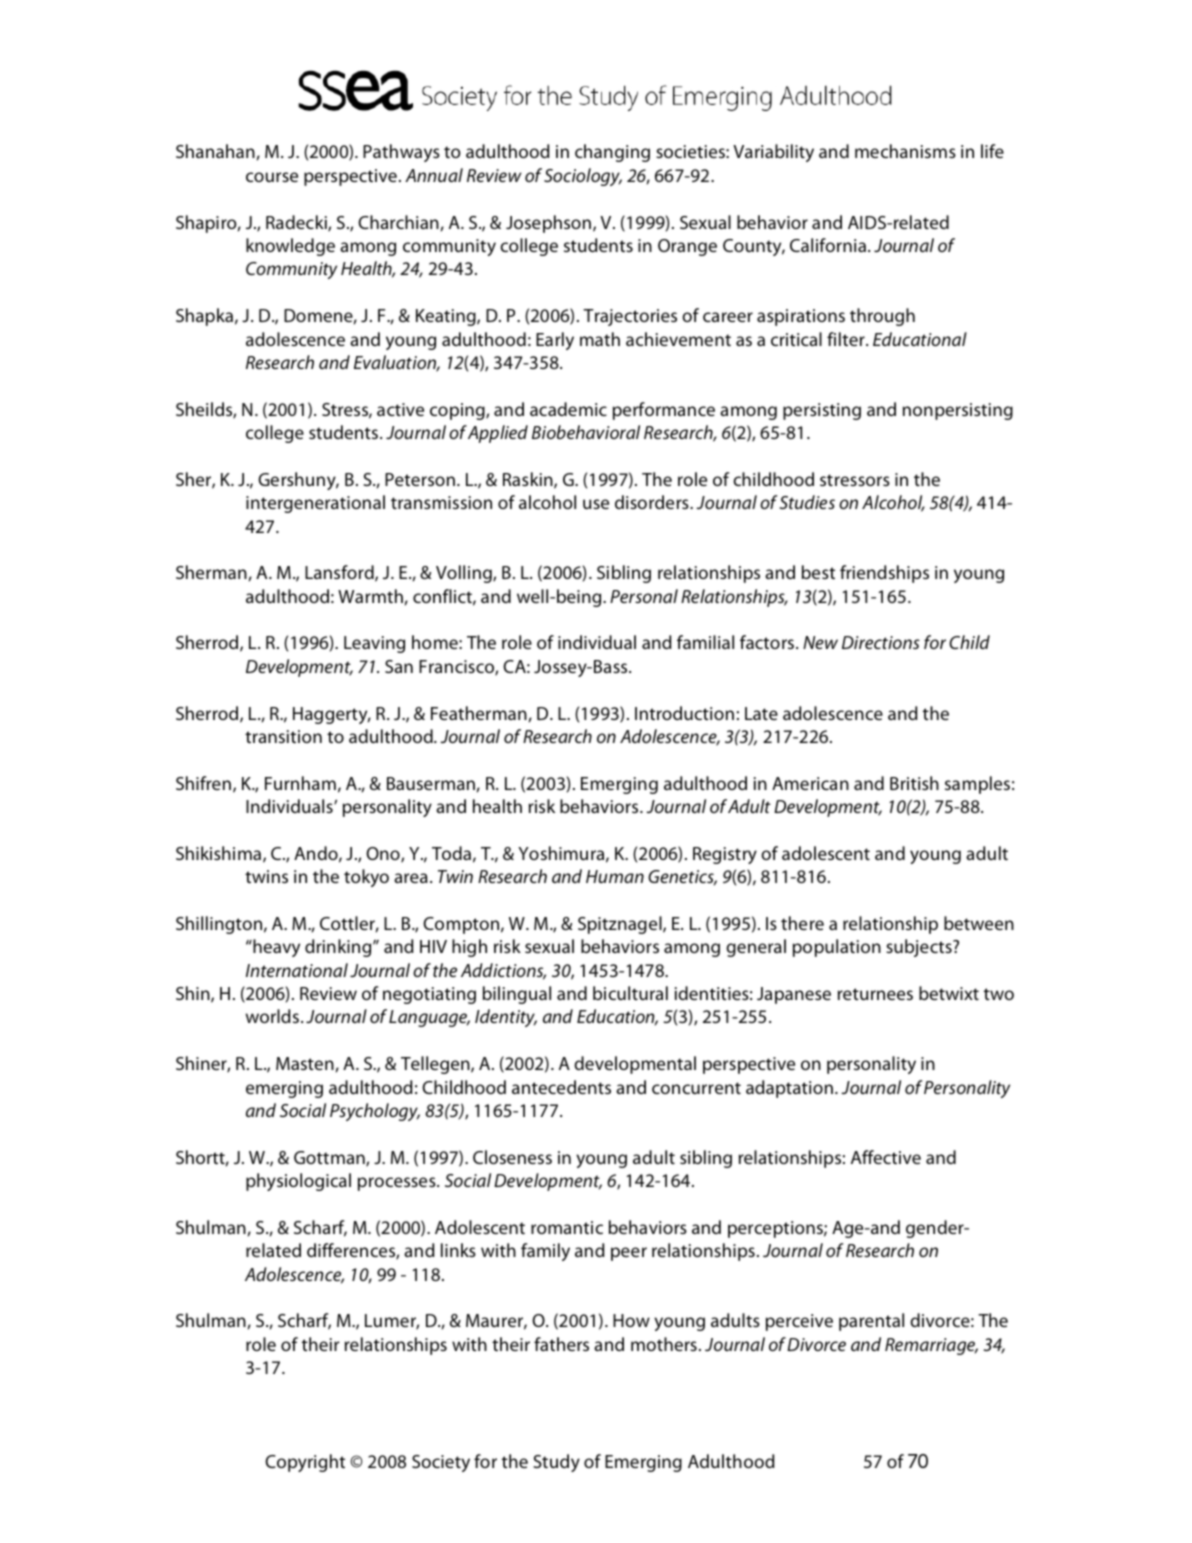 The image size is (1192, 1543). What do you see at coordinates (886, 1157) in the image?
I see `Affective` at bounding box center [886, 1157].
